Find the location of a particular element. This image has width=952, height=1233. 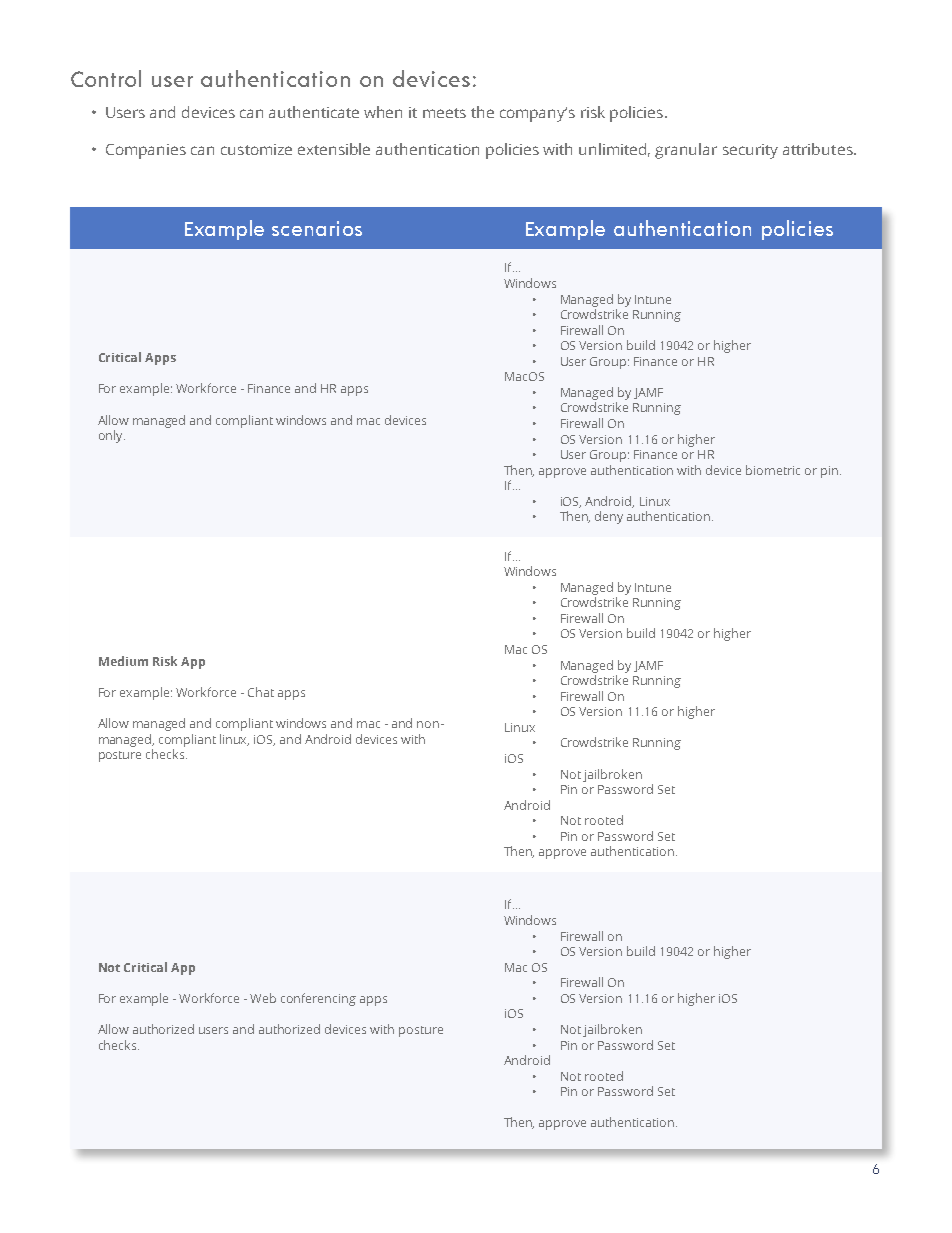

meets is located at coordinates (444, 113).
